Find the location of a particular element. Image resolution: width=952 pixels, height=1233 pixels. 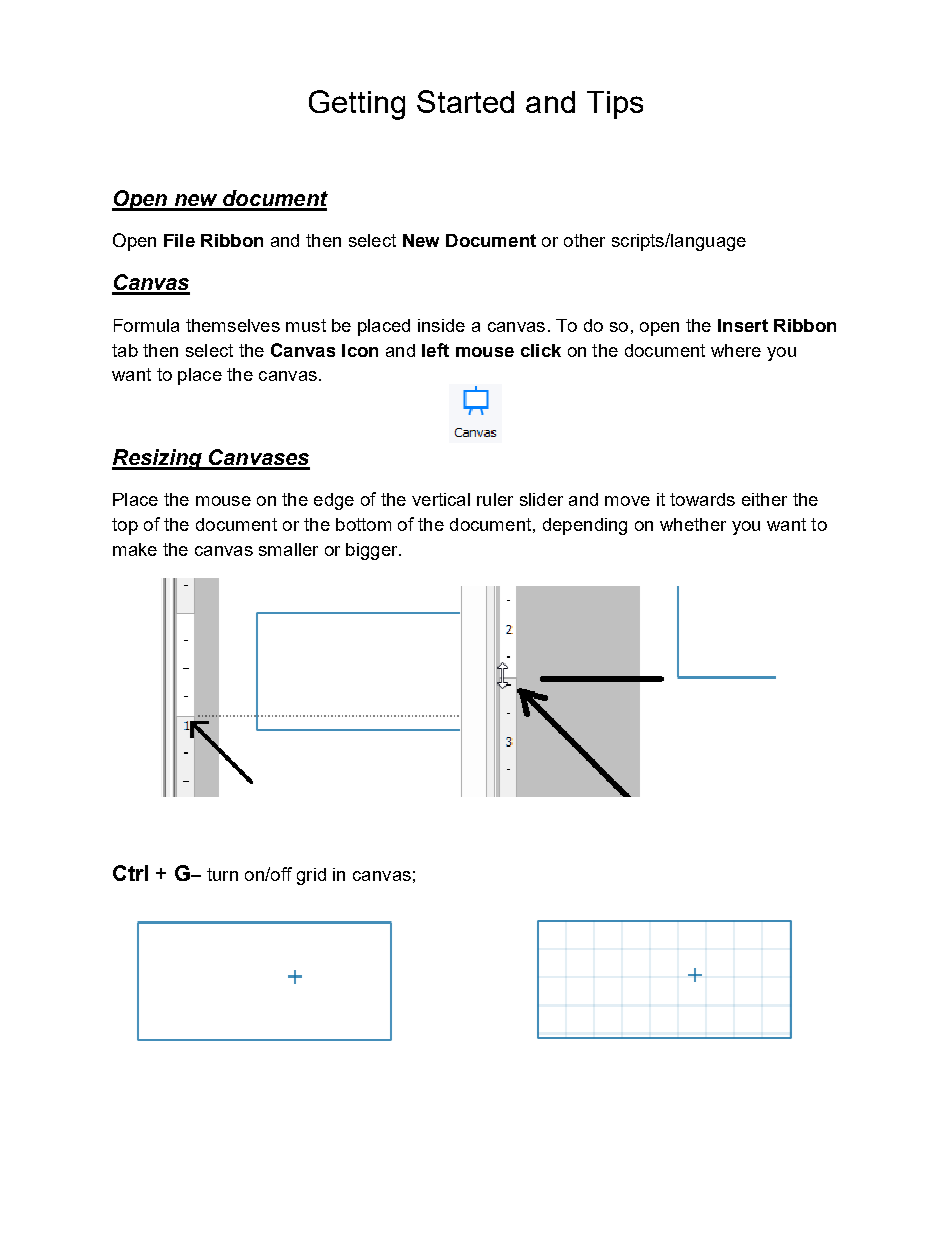

bigger is located at coordinates (373, 551).
